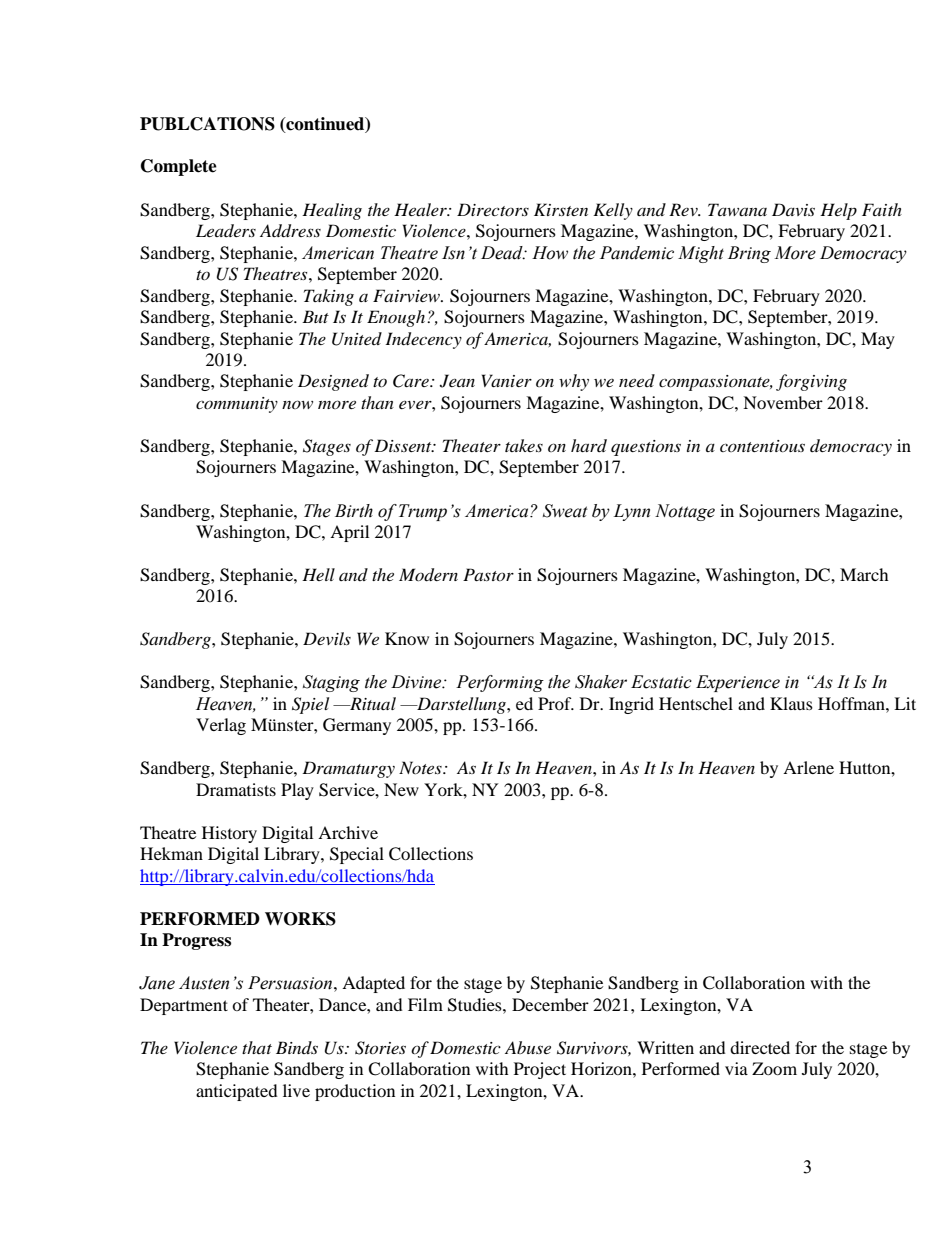  I want to click on WORKS, so click(300, 919).
